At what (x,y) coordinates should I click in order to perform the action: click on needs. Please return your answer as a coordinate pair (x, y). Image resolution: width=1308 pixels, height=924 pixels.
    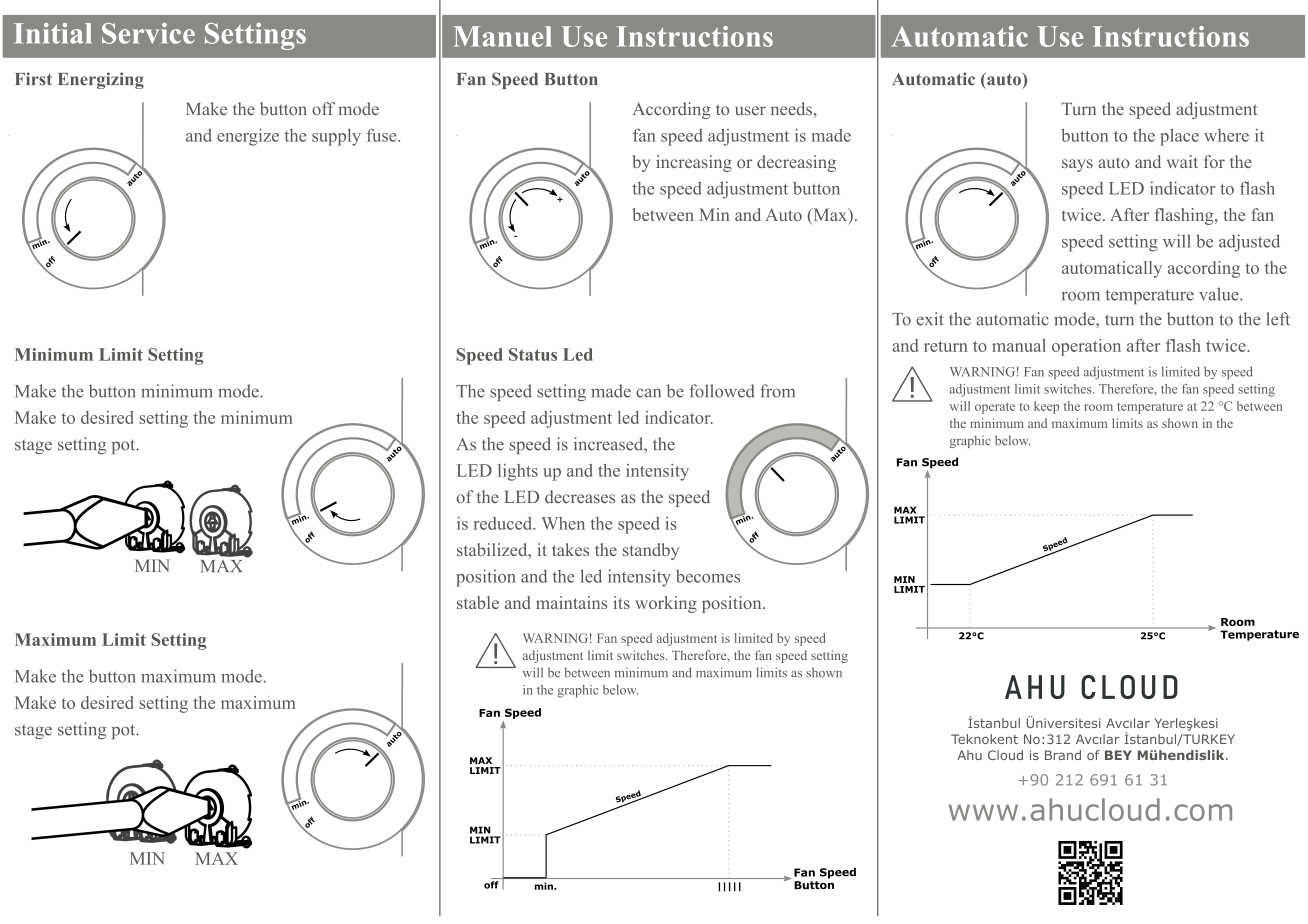
    Looking at the image, I should click on (791, 109).
